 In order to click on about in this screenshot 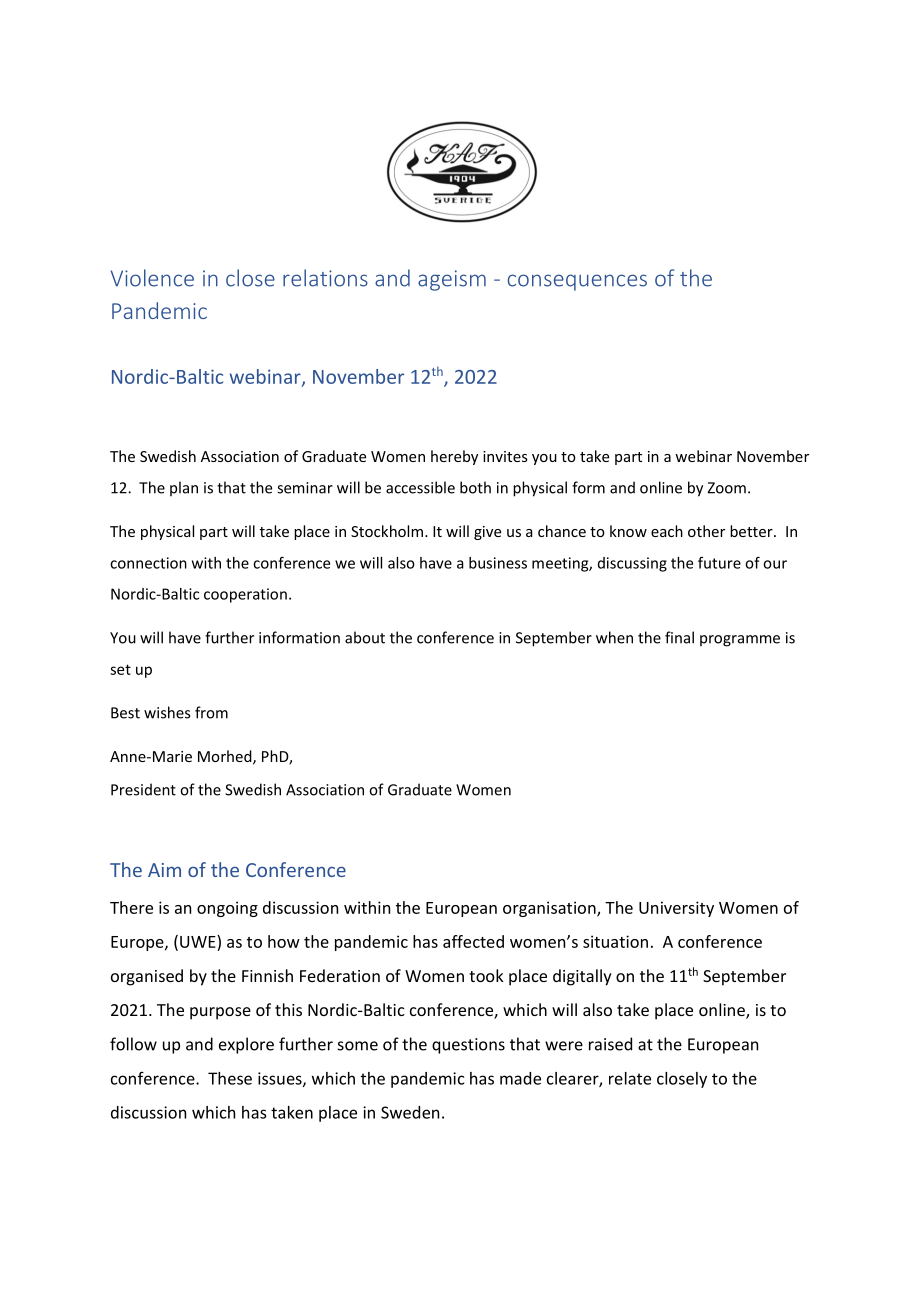, I will do `click(365, 637)`.
